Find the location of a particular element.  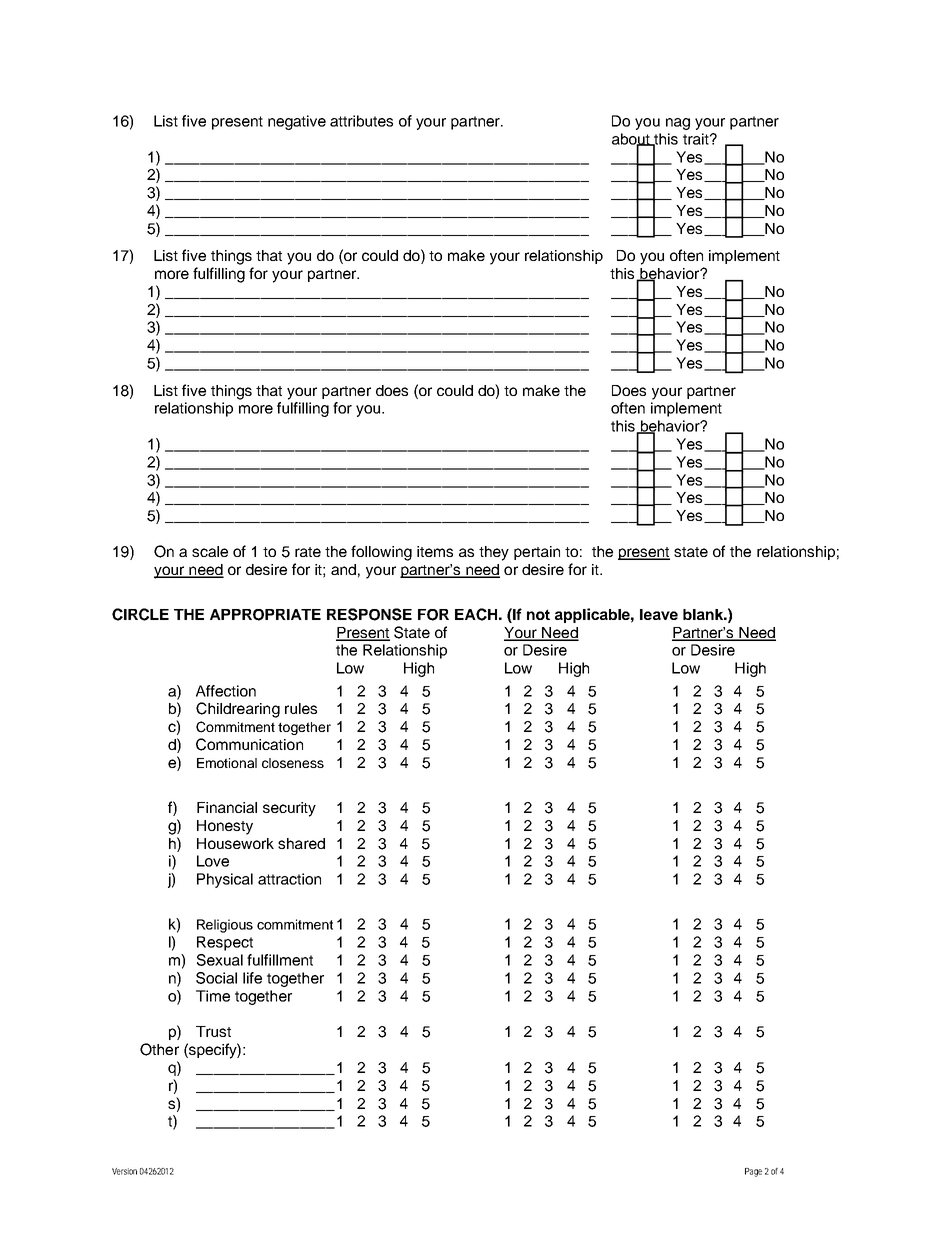

pertain is located at coordinates (537, 553).
